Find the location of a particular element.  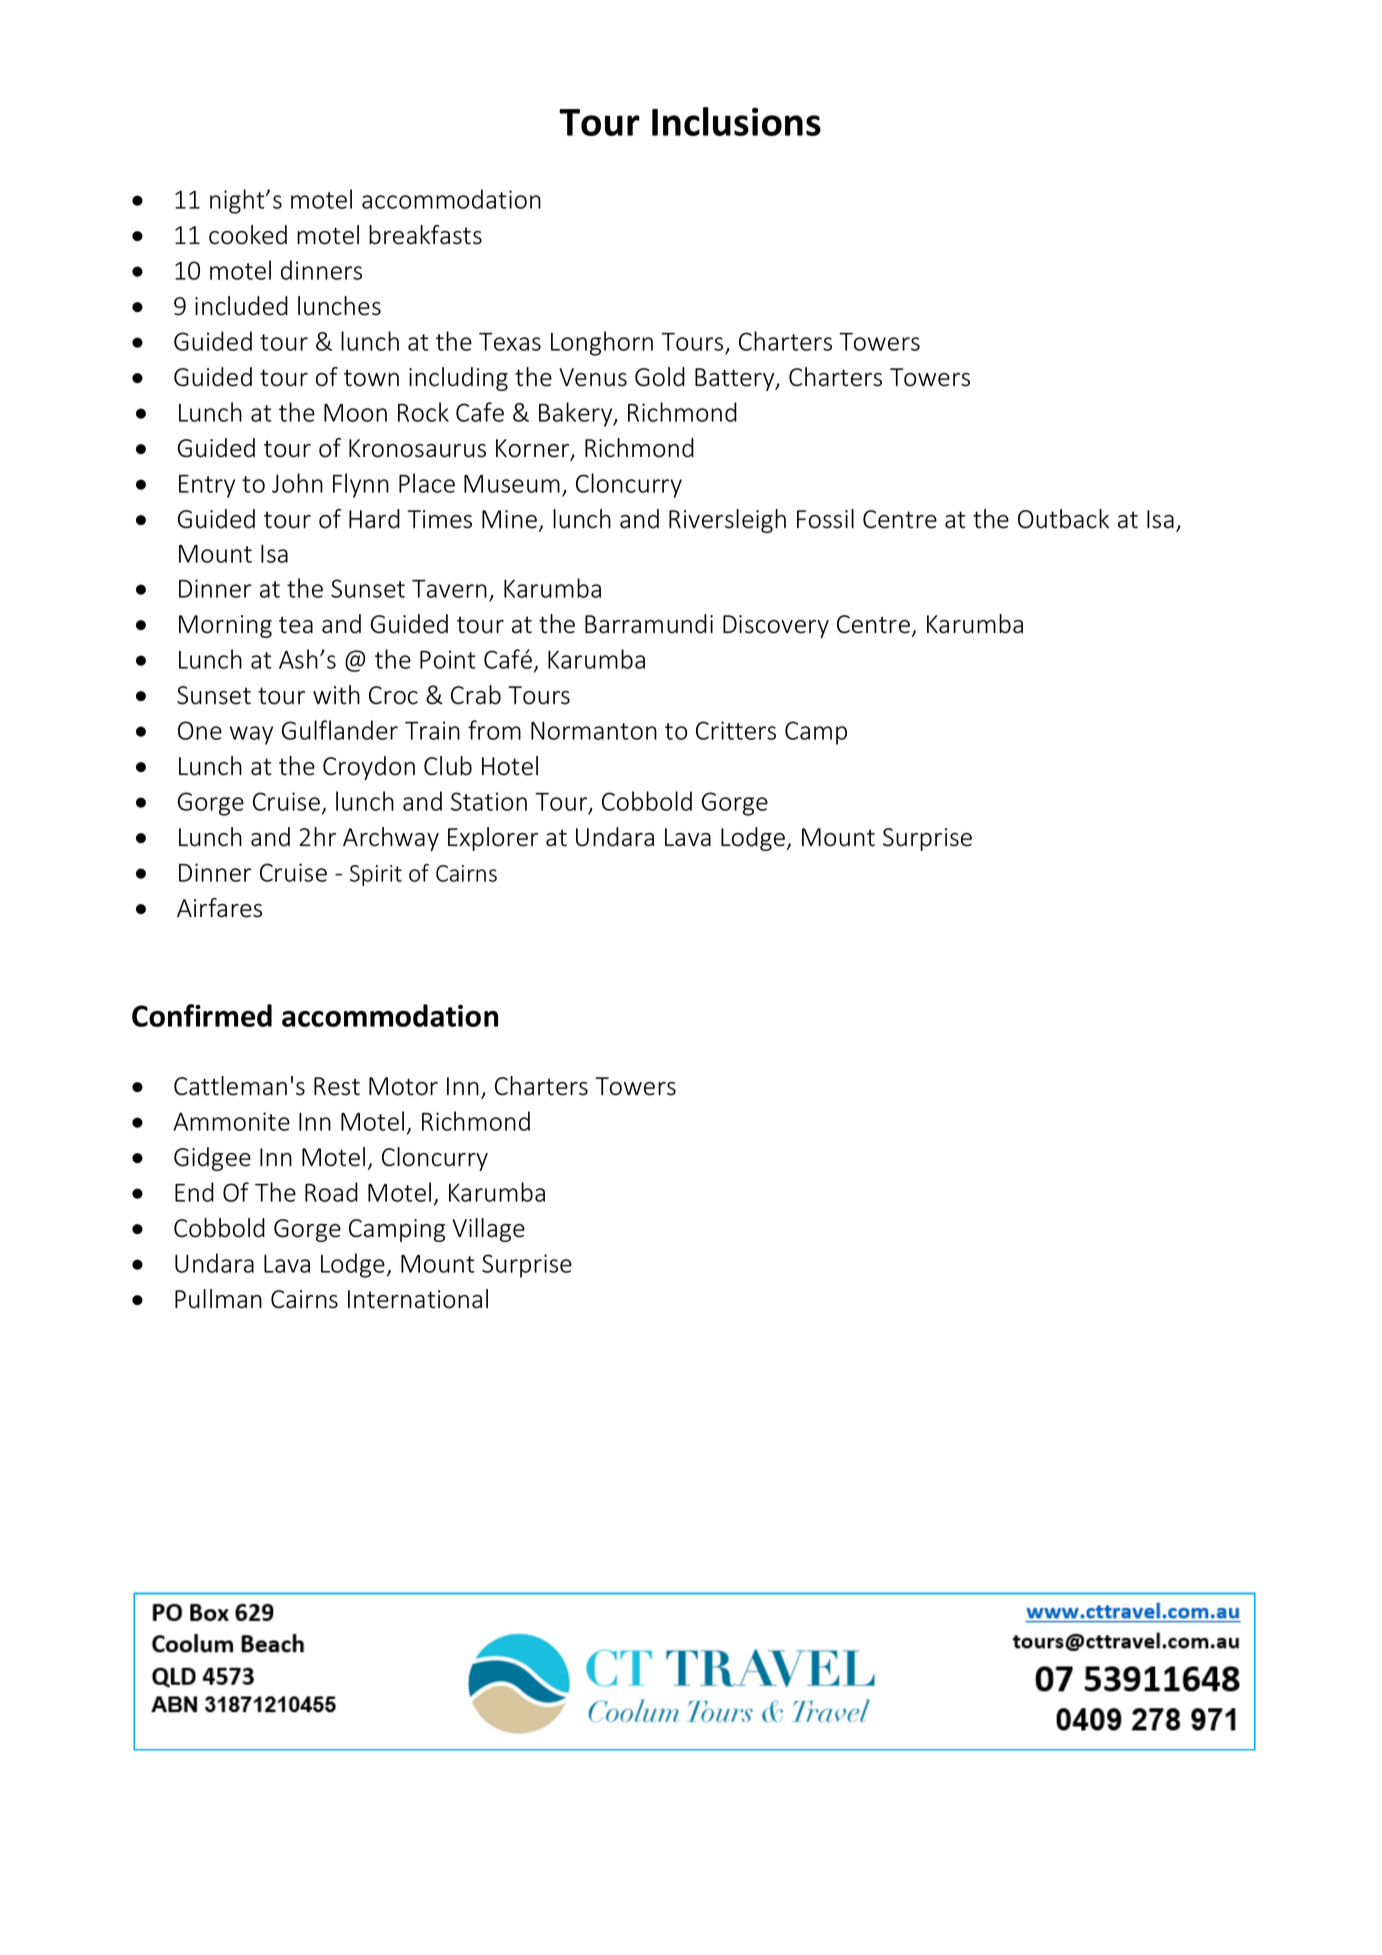

Inclusions is located at coordinates (736, 121).
